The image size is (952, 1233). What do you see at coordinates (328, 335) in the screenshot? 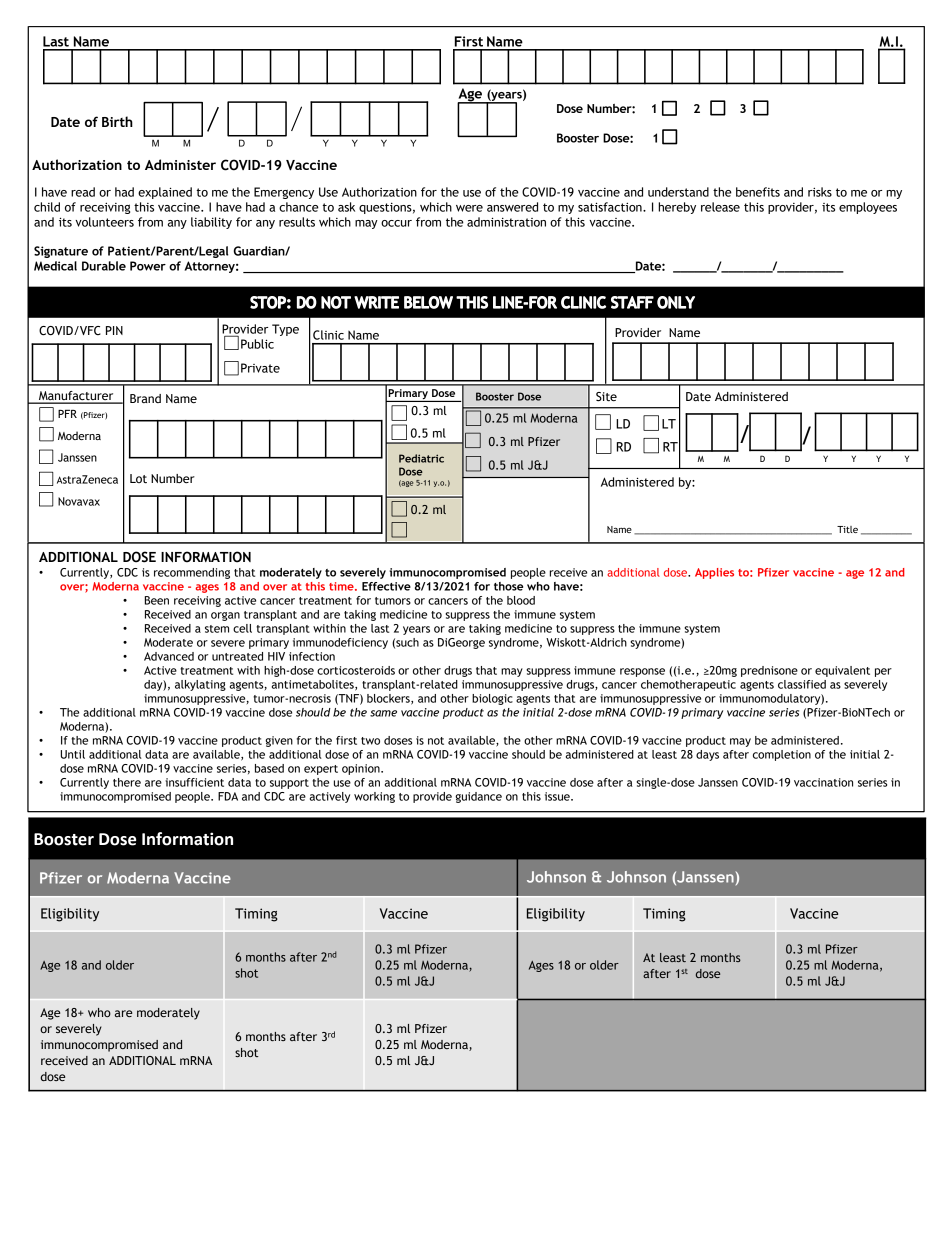
I see `Clinic` at bounding box center [328, 335].
